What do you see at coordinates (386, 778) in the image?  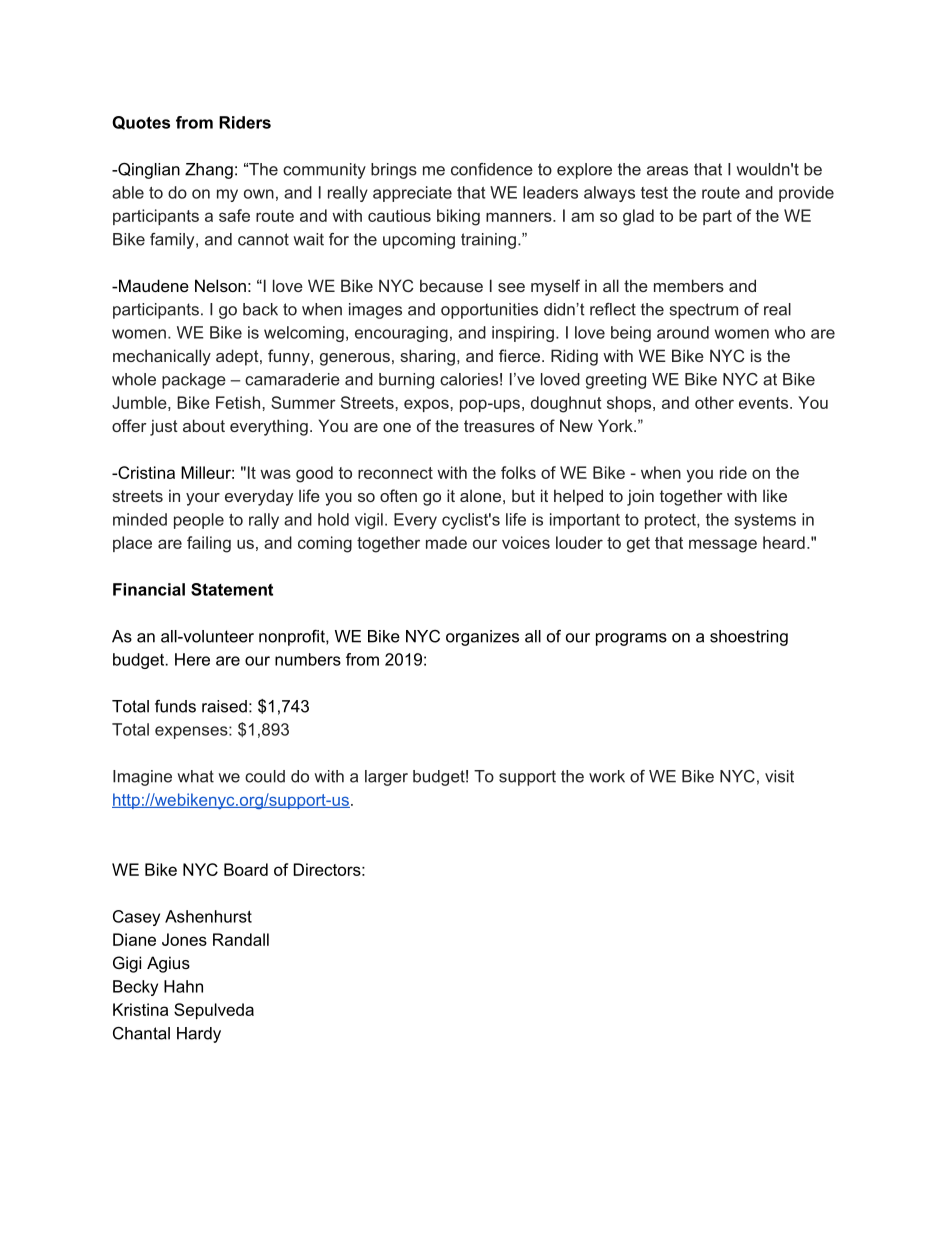 I see `larger` at bounding box center [386, 778].
